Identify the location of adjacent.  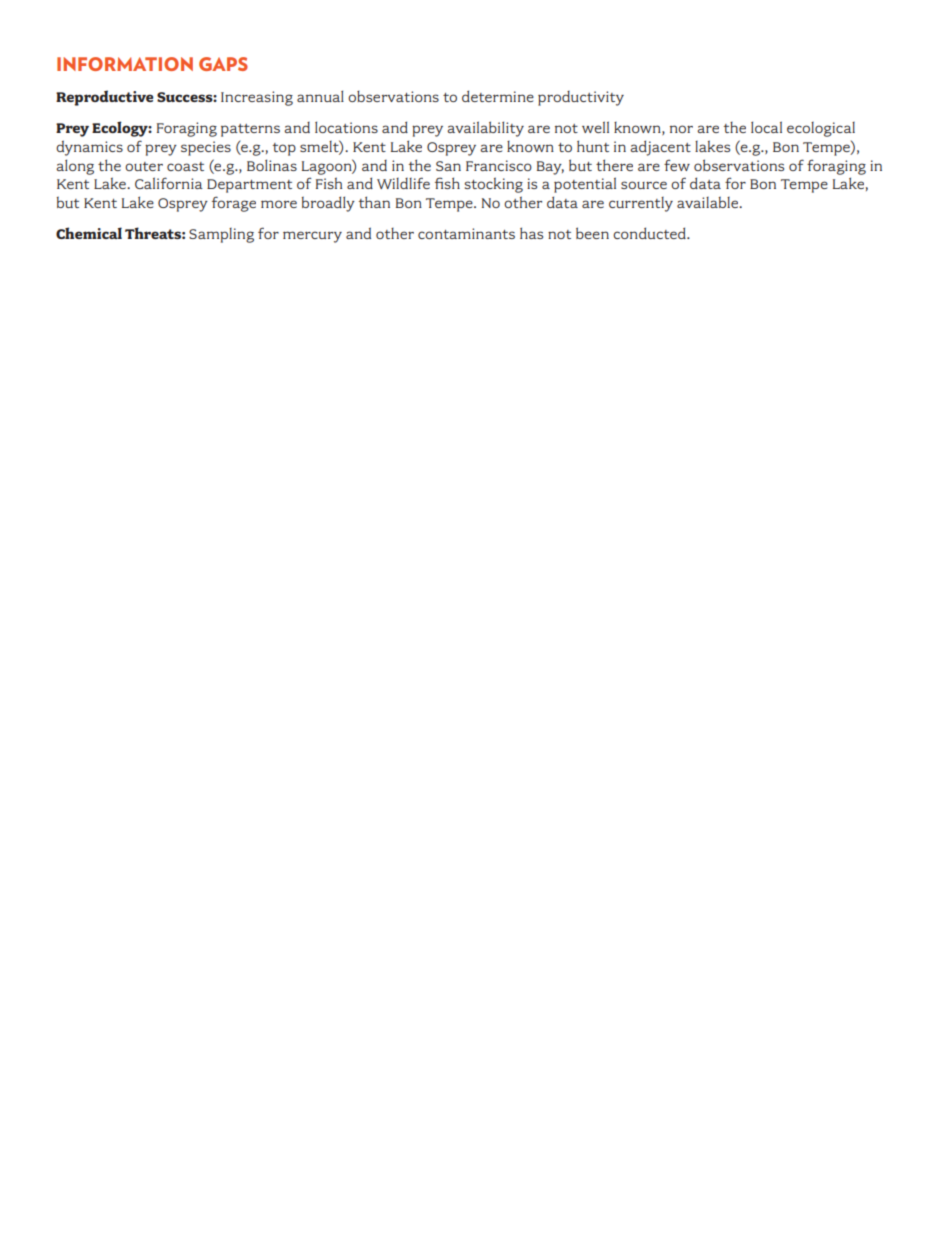
(660, 148).
